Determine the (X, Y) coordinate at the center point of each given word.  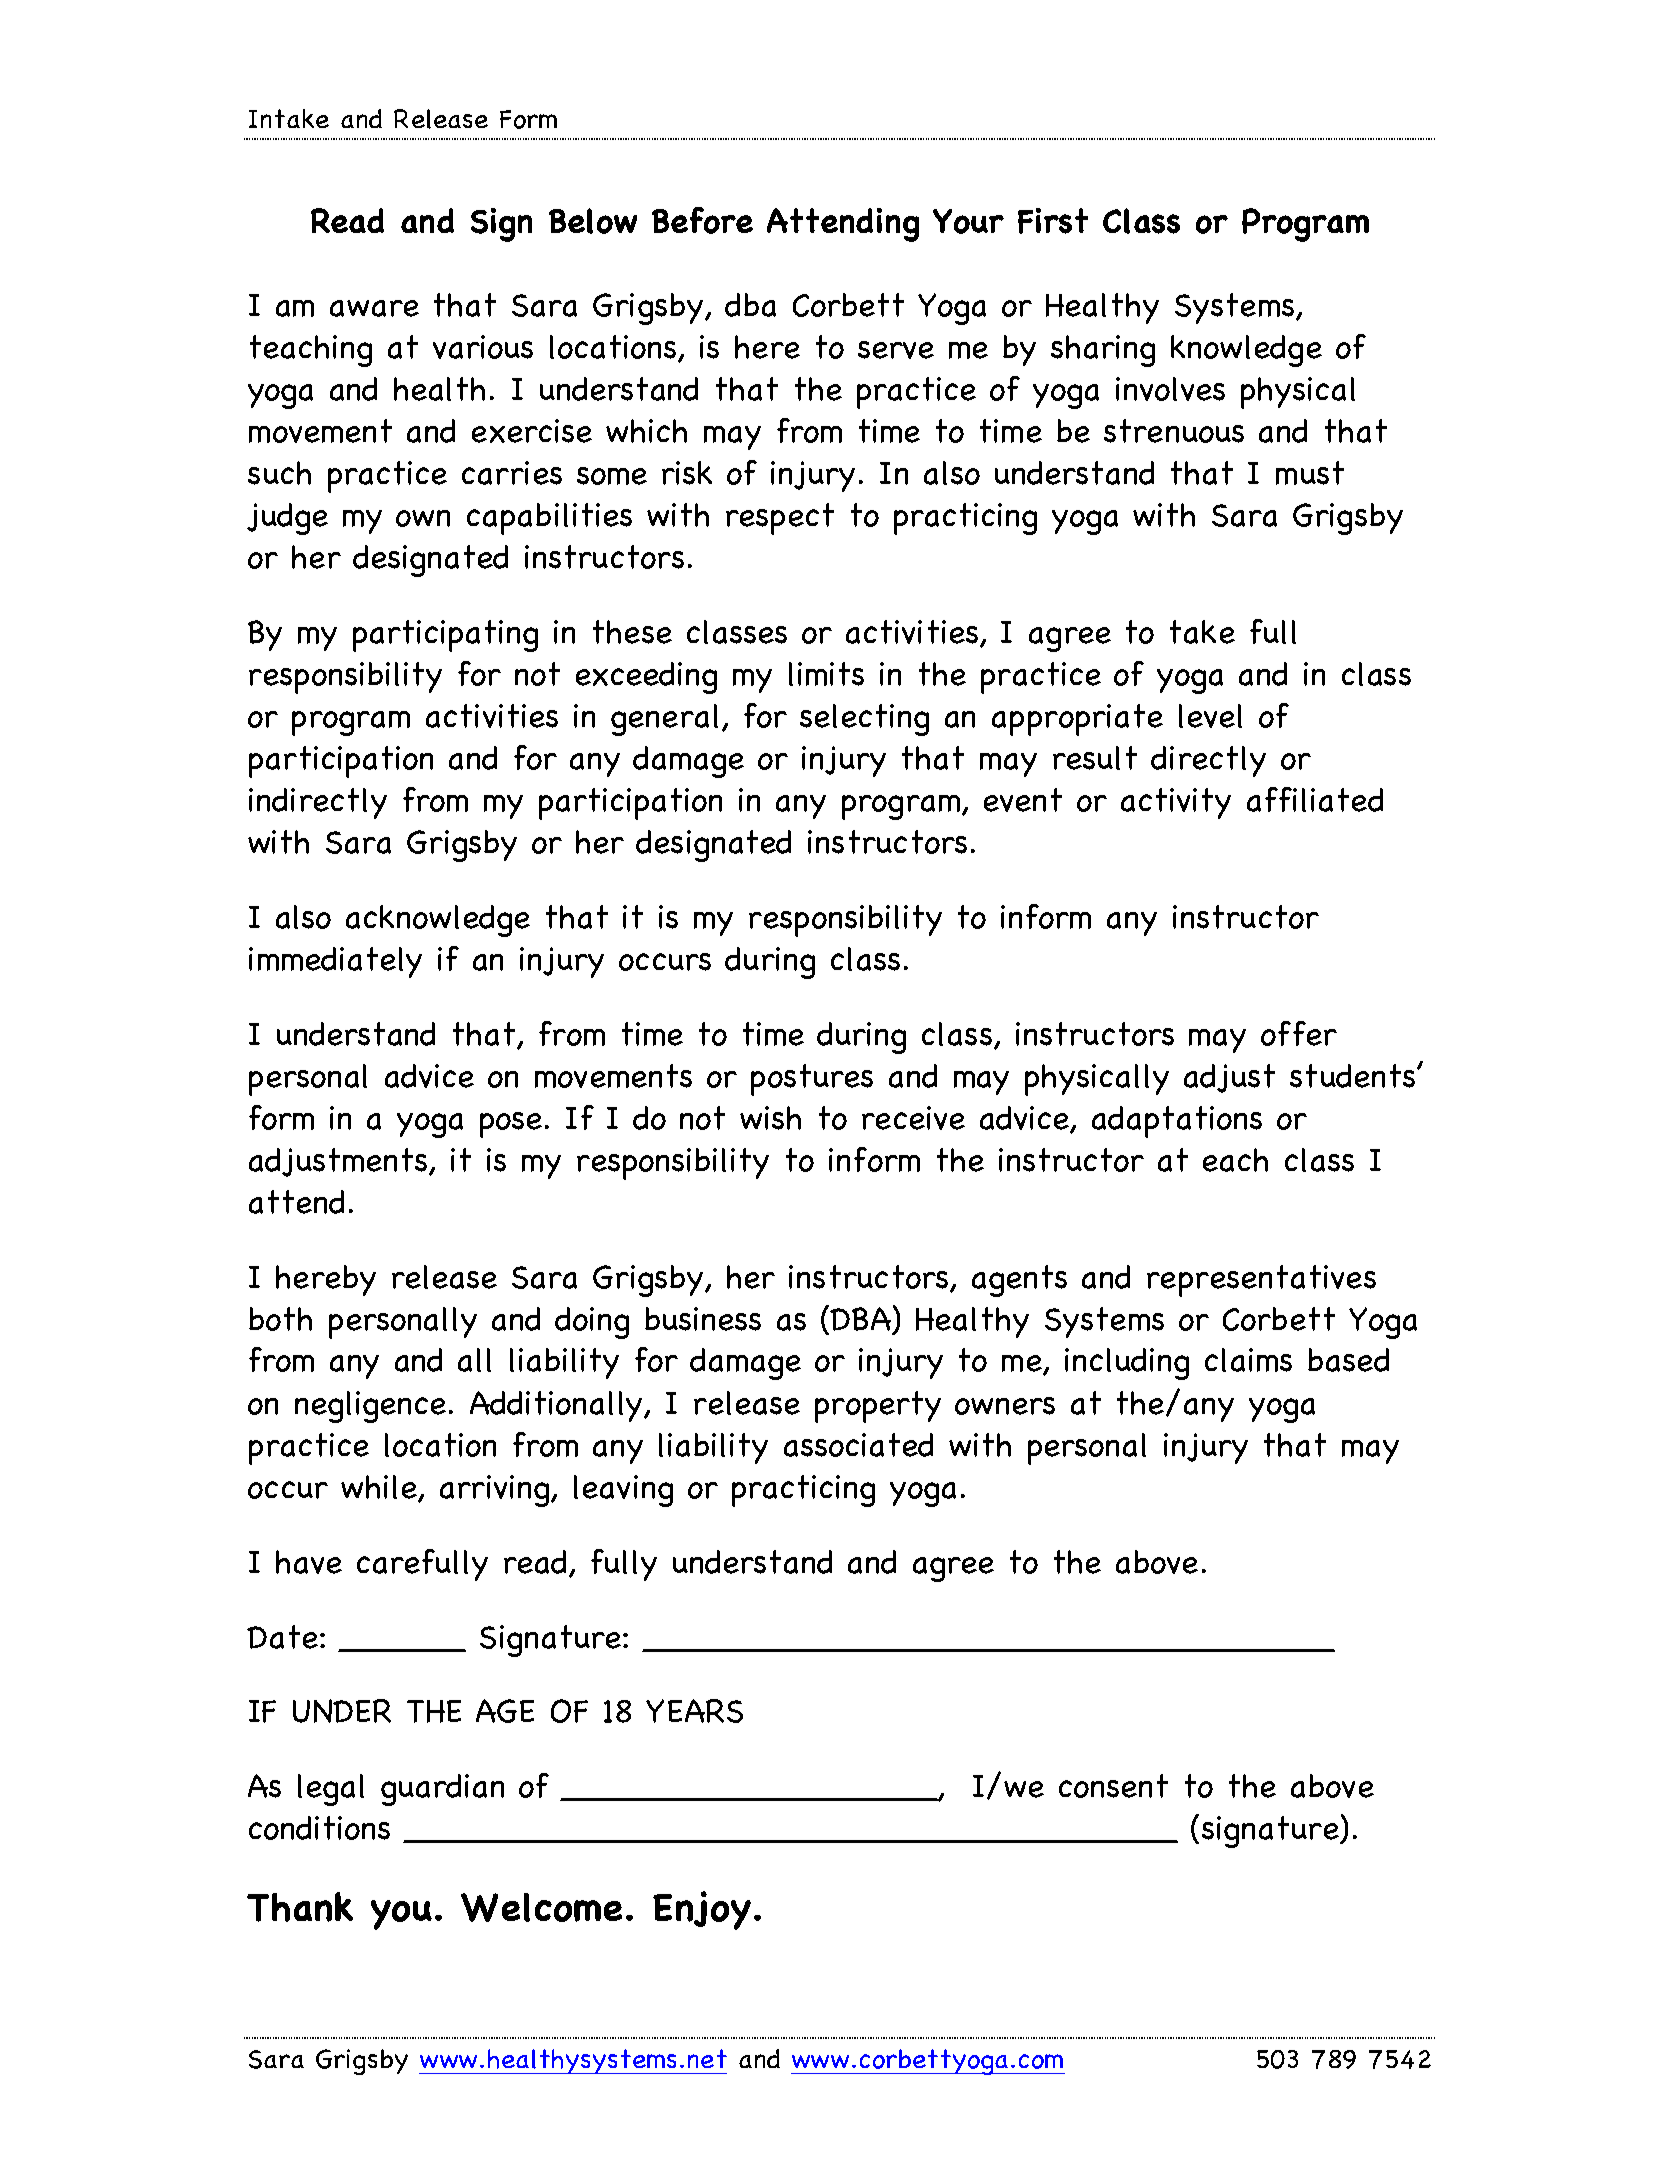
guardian (442, 1790)
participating (445, 636)
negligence (370, 1407)
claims (1248, 1360)
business (703, 1319)
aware (374, 308)
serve (896, 350)
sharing (1103, 351)
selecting (864, 720)
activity (1176, 803)
